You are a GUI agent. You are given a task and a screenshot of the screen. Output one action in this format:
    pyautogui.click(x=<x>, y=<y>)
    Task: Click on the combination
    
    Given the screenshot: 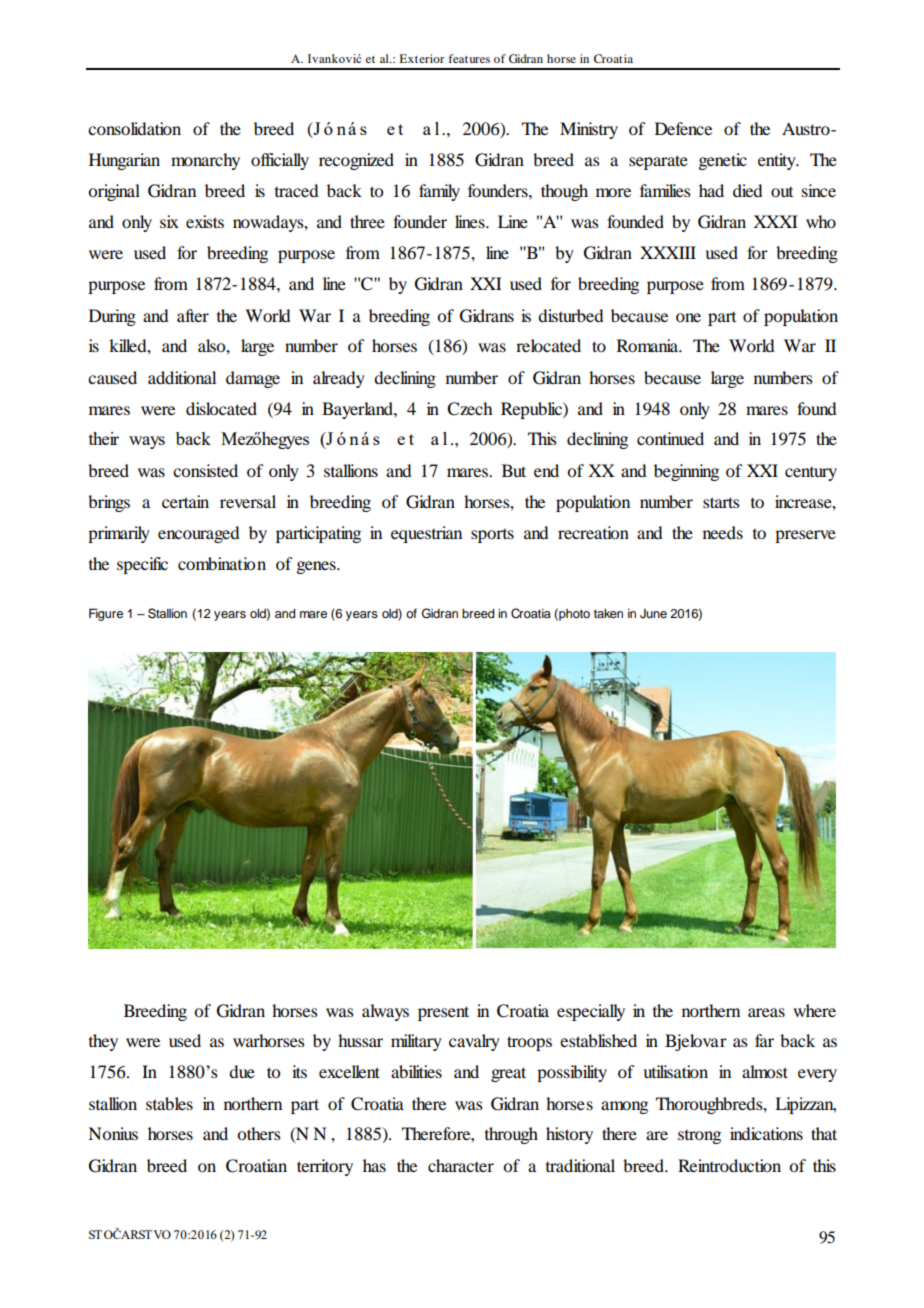 What is the action you would take?
    pyautogui.click(x=222, y=563)
